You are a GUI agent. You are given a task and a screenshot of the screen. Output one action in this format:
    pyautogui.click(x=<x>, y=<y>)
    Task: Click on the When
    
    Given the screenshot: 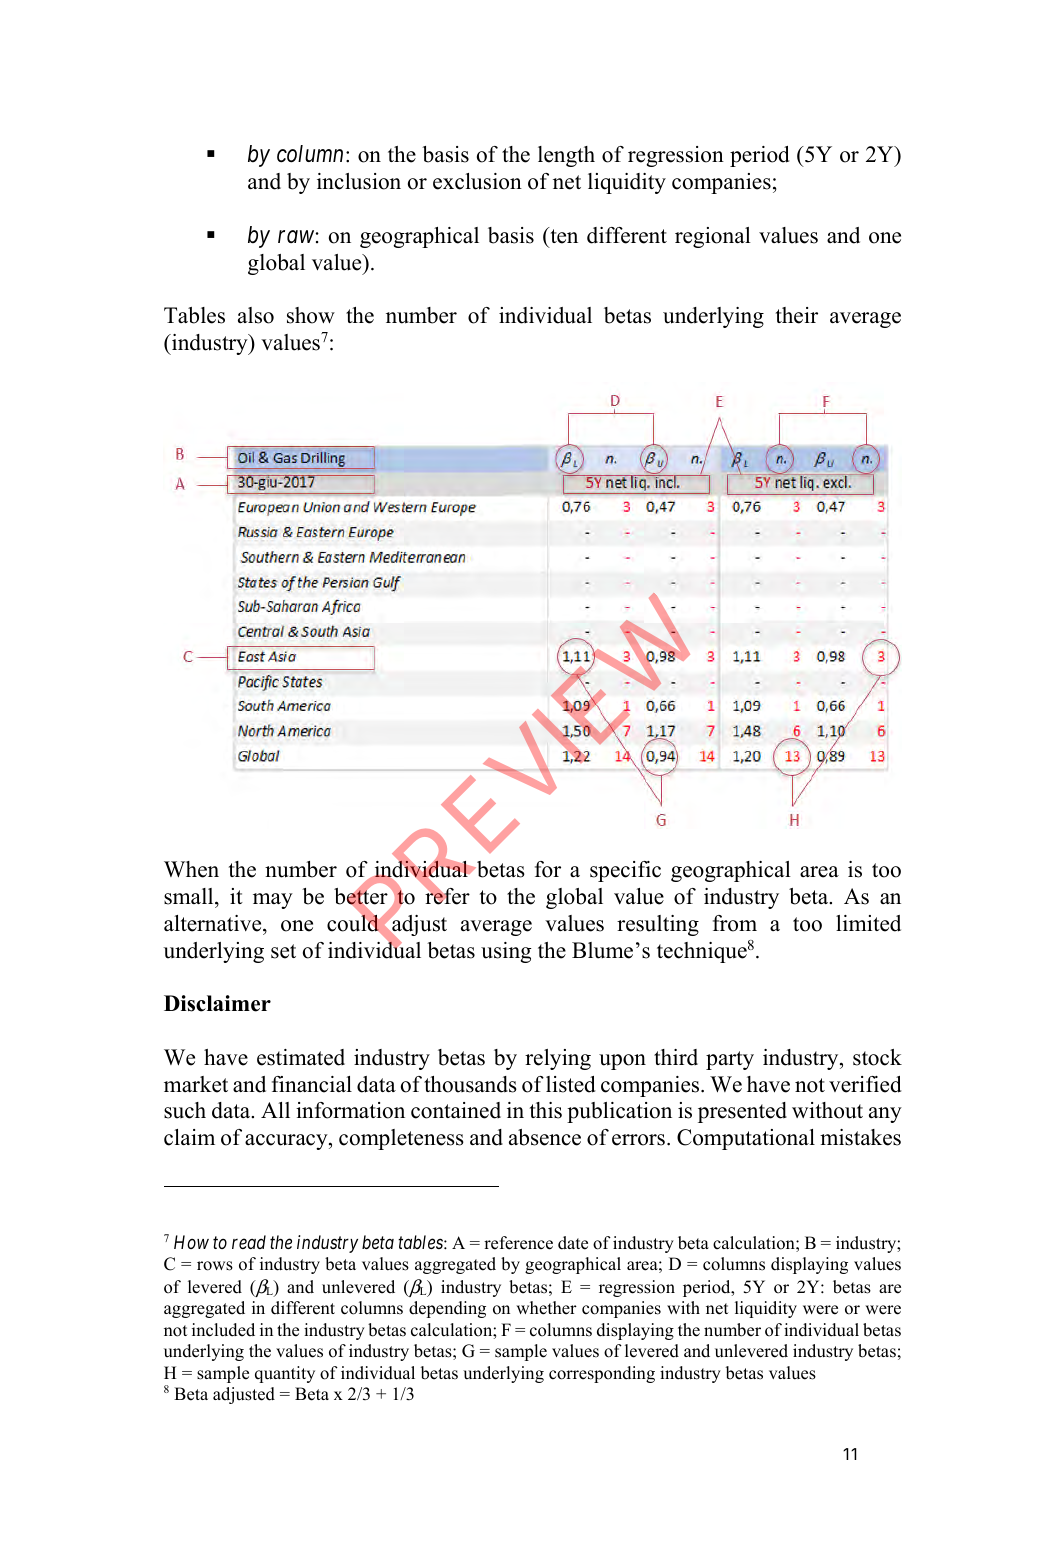 What is the action you would take?
    pyautogui.click(x=191, y=869)
